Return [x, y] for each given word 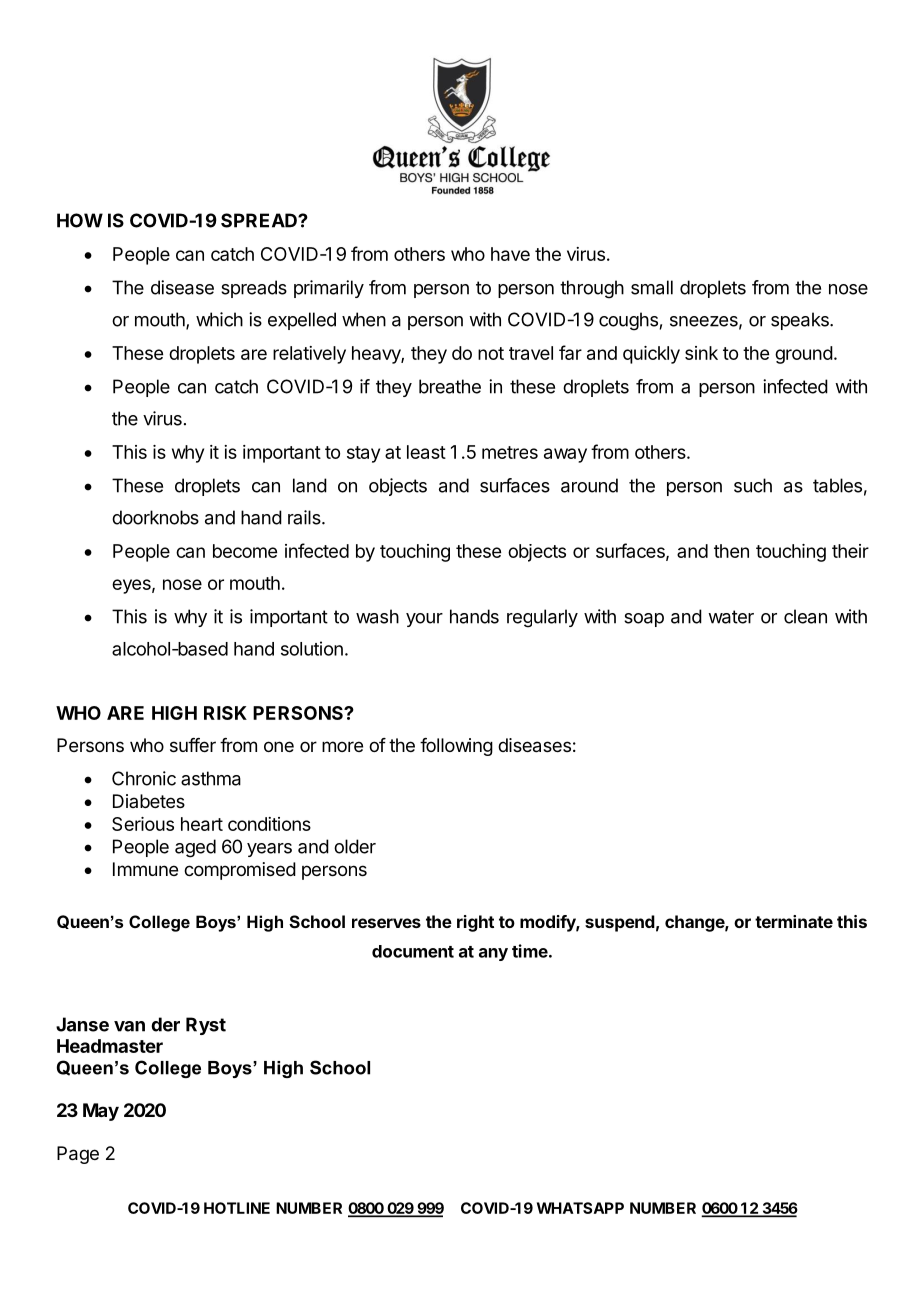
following [456, 747]
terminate [794, 921]
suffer [193, 745]
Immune [145, 869]
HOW [80, 220]
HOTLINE [237, 1208]
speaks [801, 321]
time [530, 951]
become [245, 551]
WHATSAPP [580, 1208]
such [753, 485]
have [510, 254]
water [731, 617]
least [426, 452]
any [493, 954]
